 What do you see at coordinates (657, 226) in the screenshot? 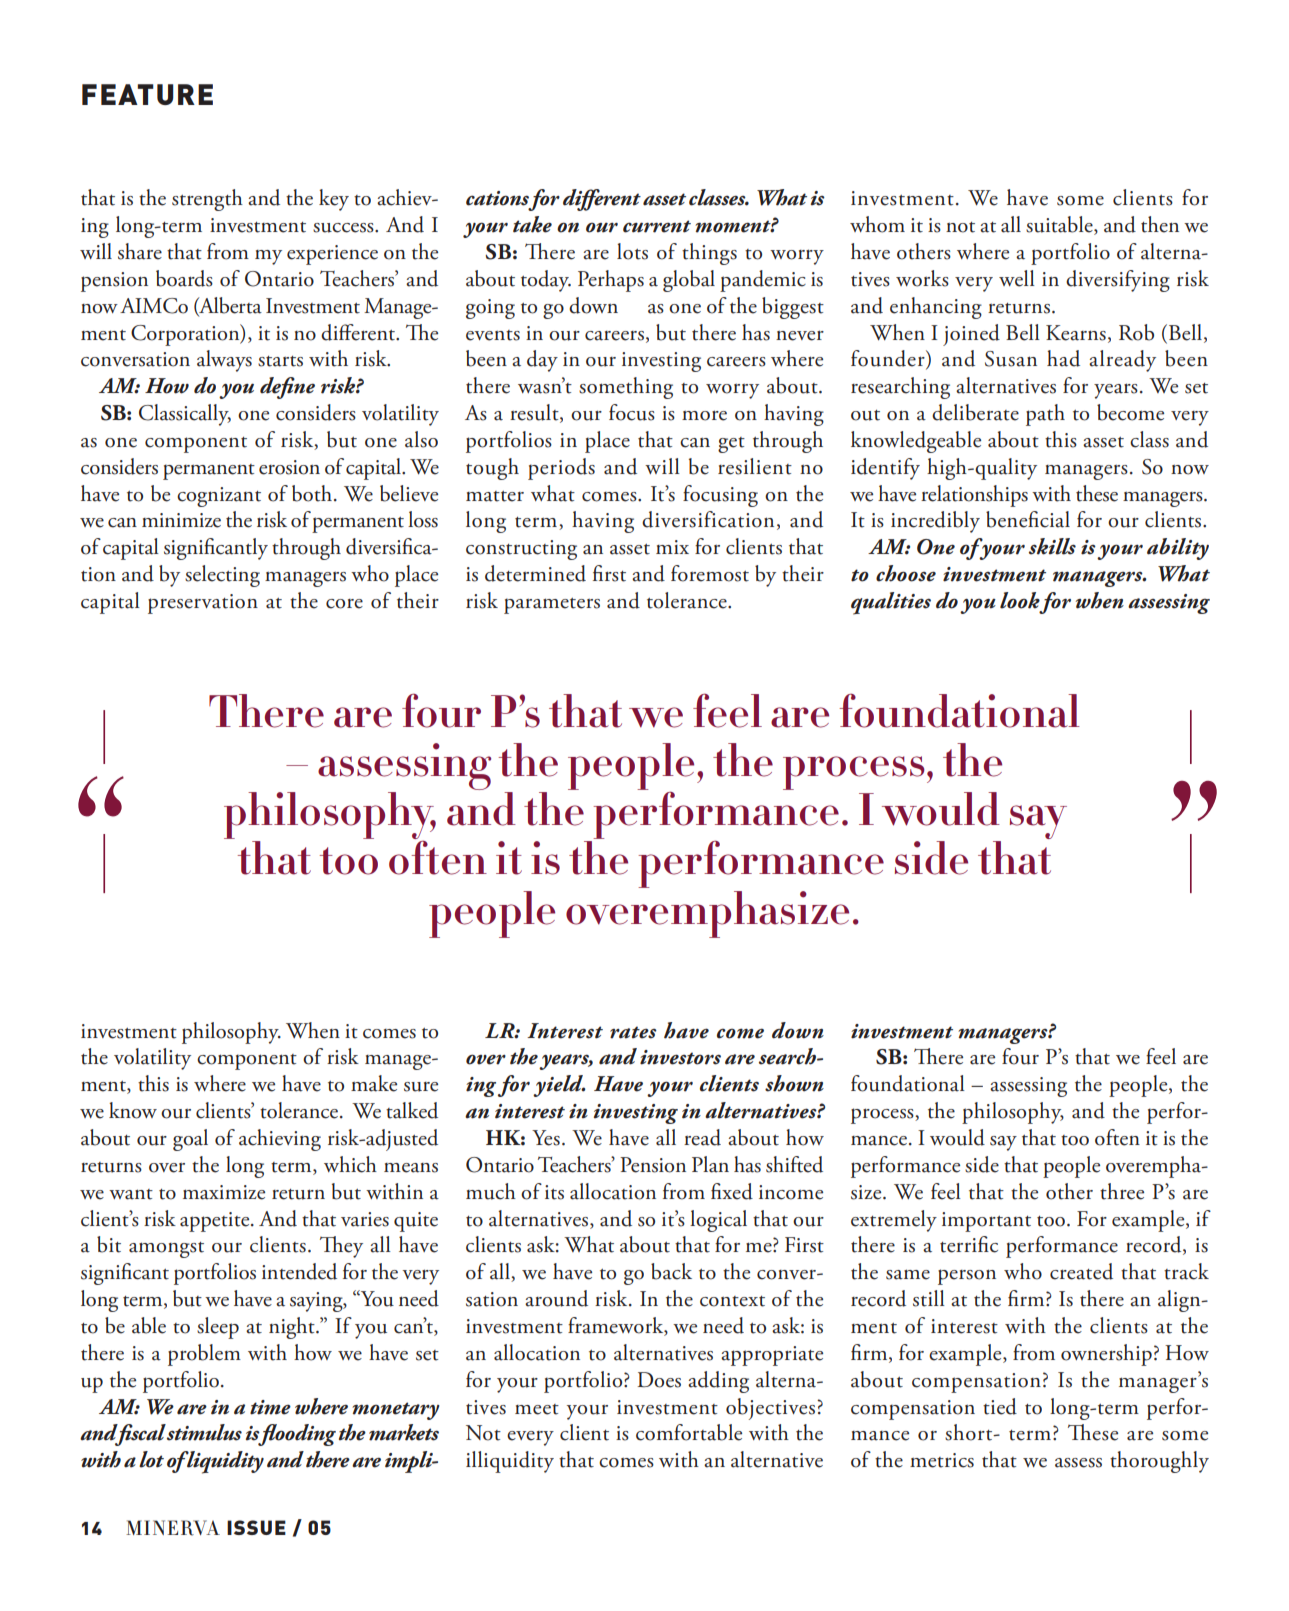
I see `current` at bounding box center [657, 226].
